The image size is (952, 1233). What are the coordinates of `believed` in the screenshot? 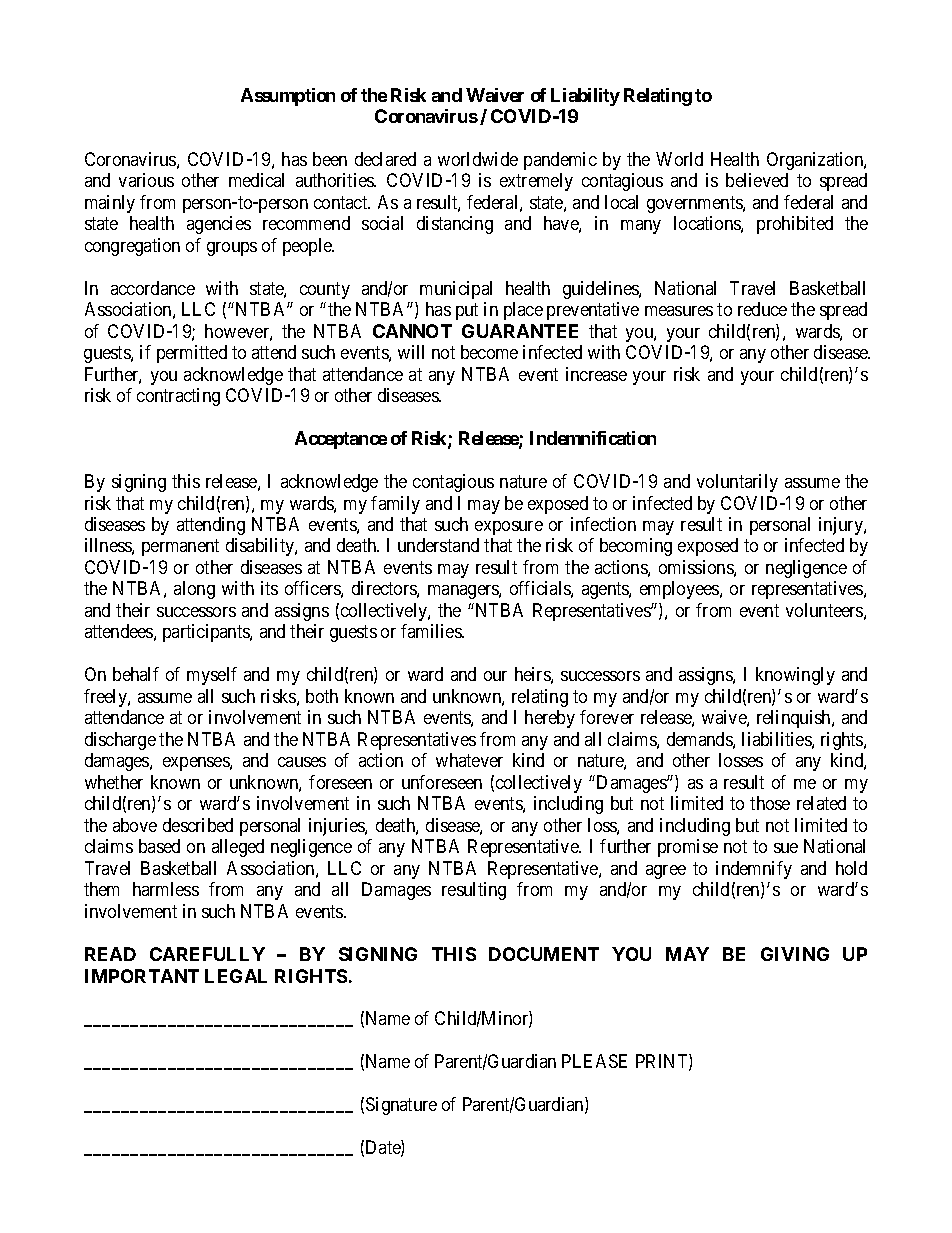 It's located at (757, 180).
